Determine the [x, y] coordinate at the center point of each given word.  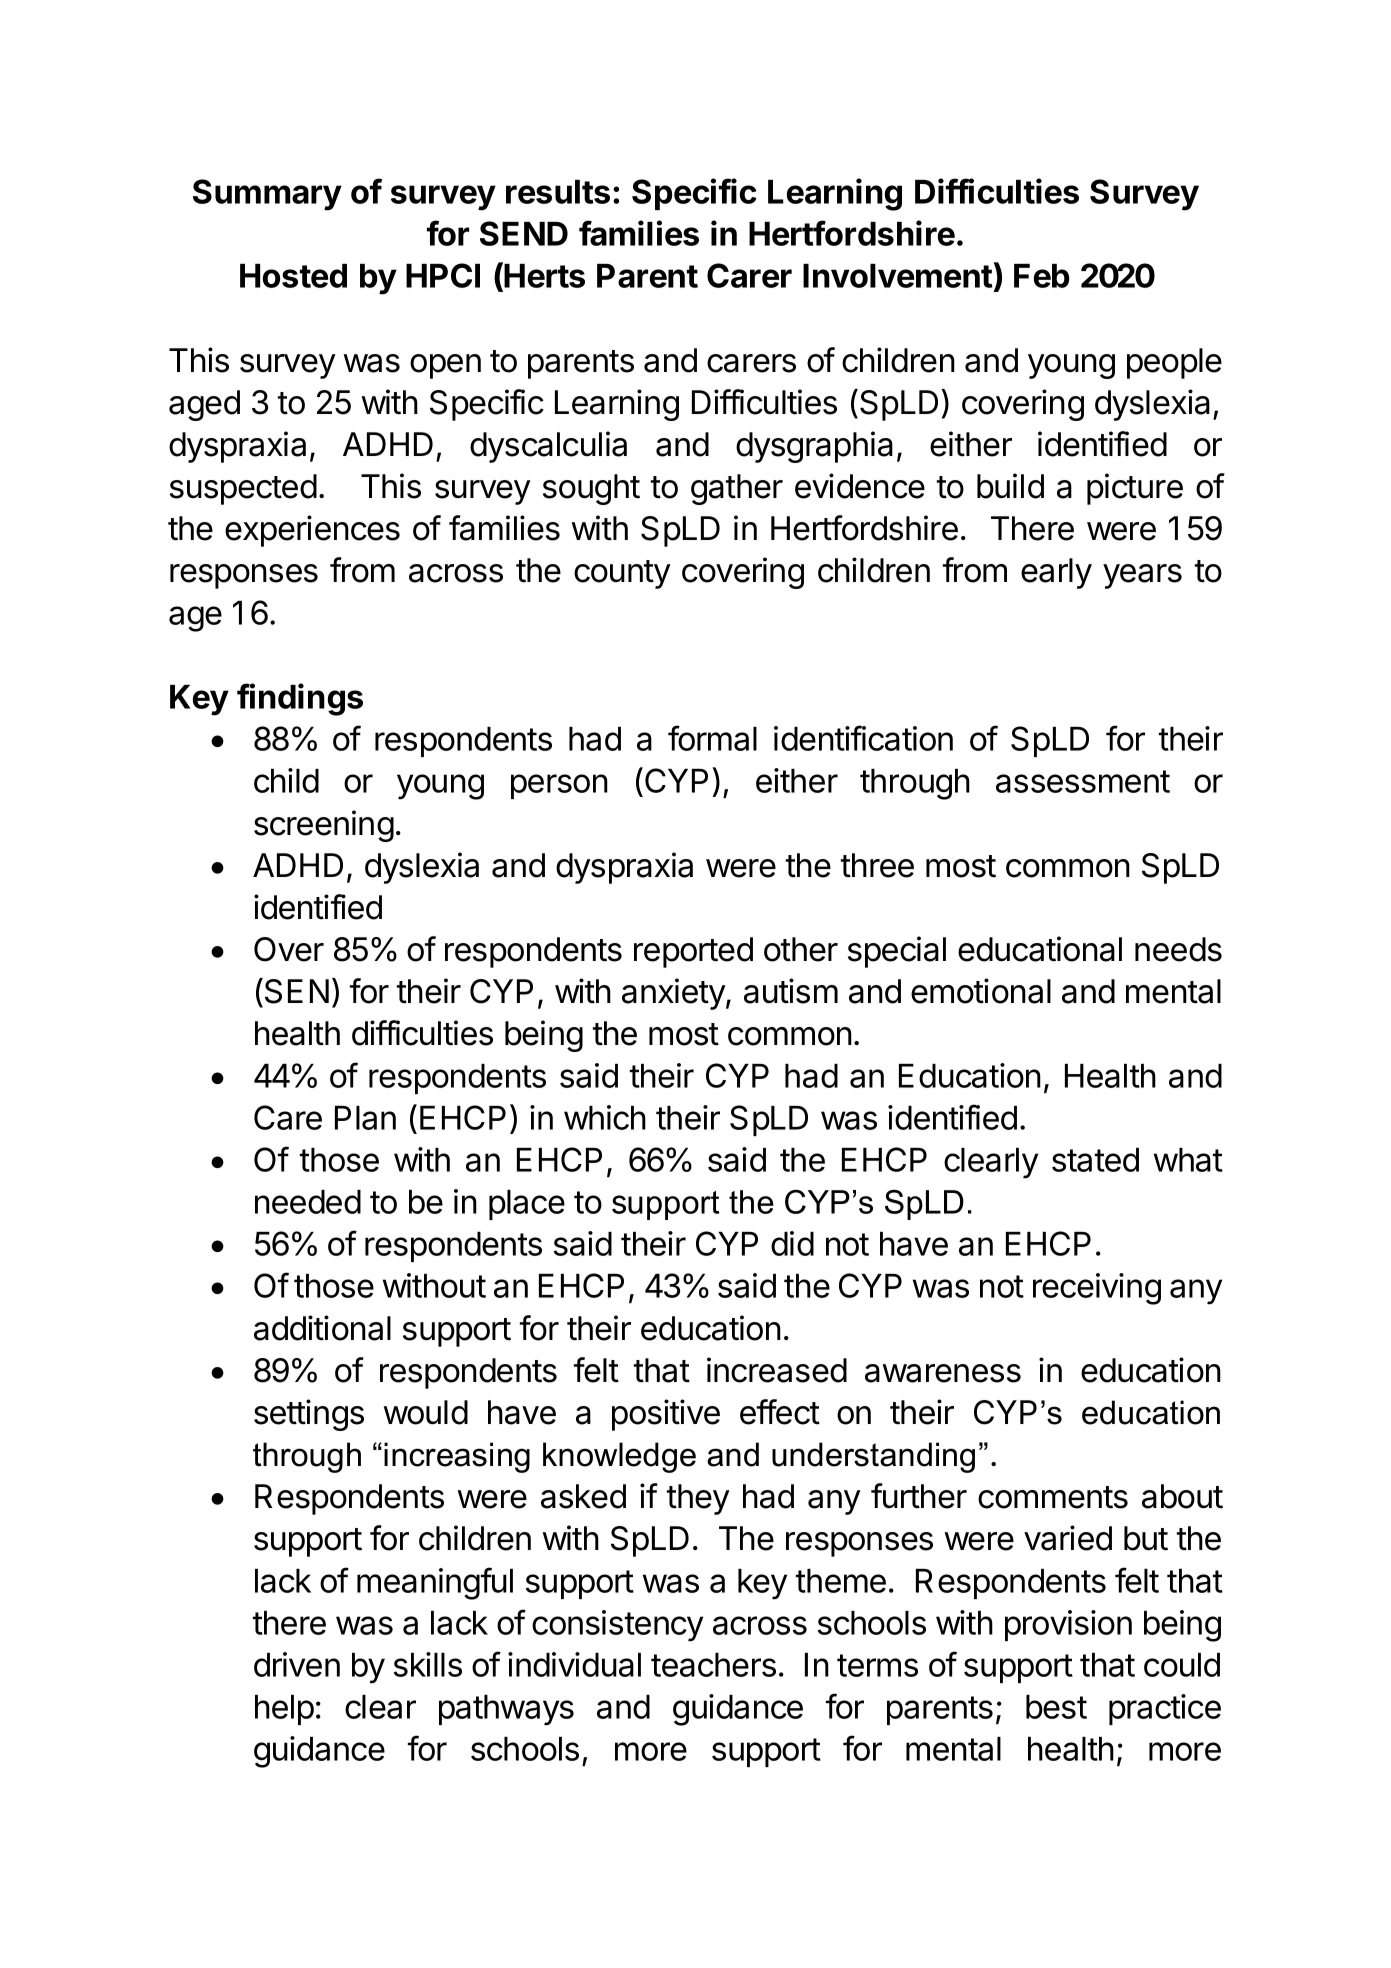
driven [297, 1664]
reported [693, 952]
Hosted [293, 276]
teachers [713, 1665]
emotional [981, 991]
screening [324, 826]
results [558, 192]
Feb [1041, 276]
